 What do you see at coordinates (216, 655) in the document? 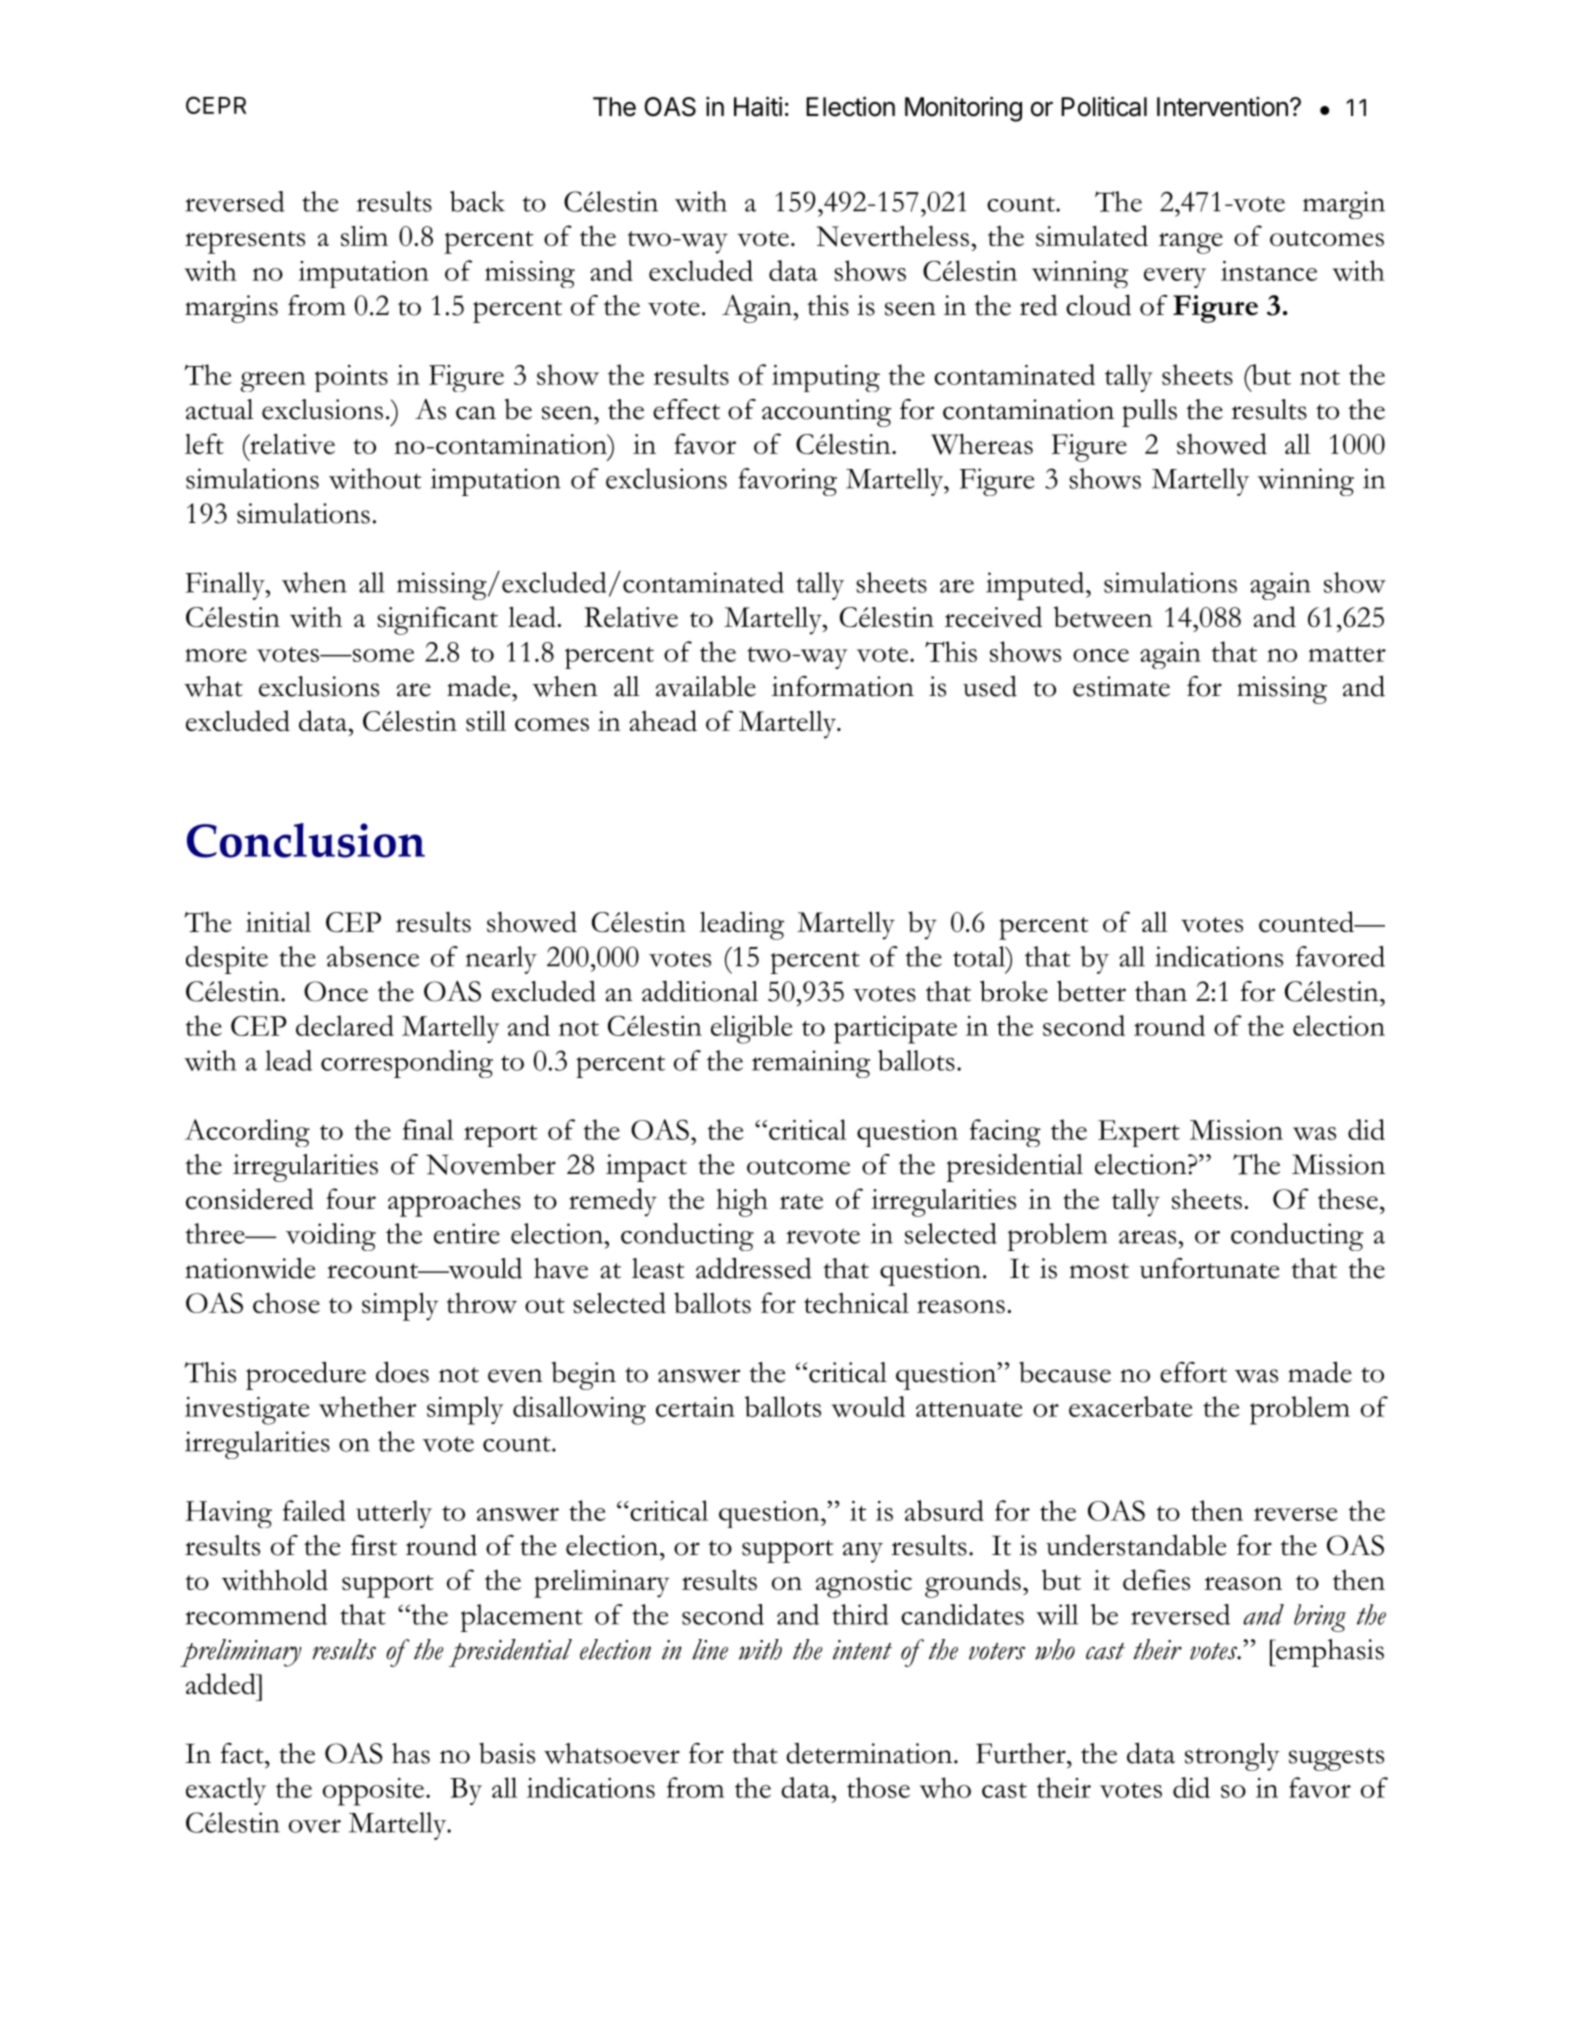
I see `more` at bounding box center [216, 655].
